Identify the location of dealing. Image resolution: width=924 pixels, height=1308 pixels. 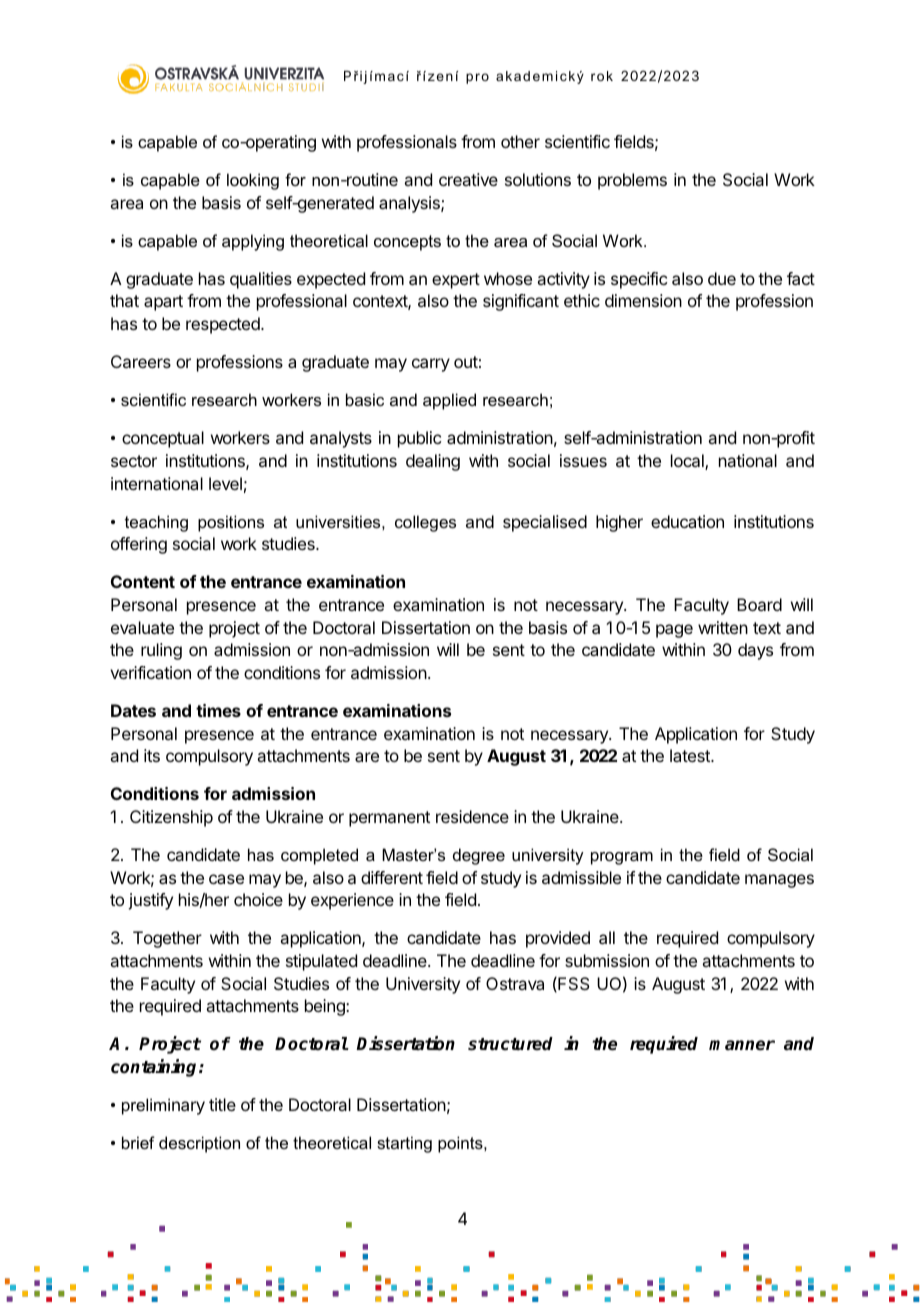
(433, 462).
